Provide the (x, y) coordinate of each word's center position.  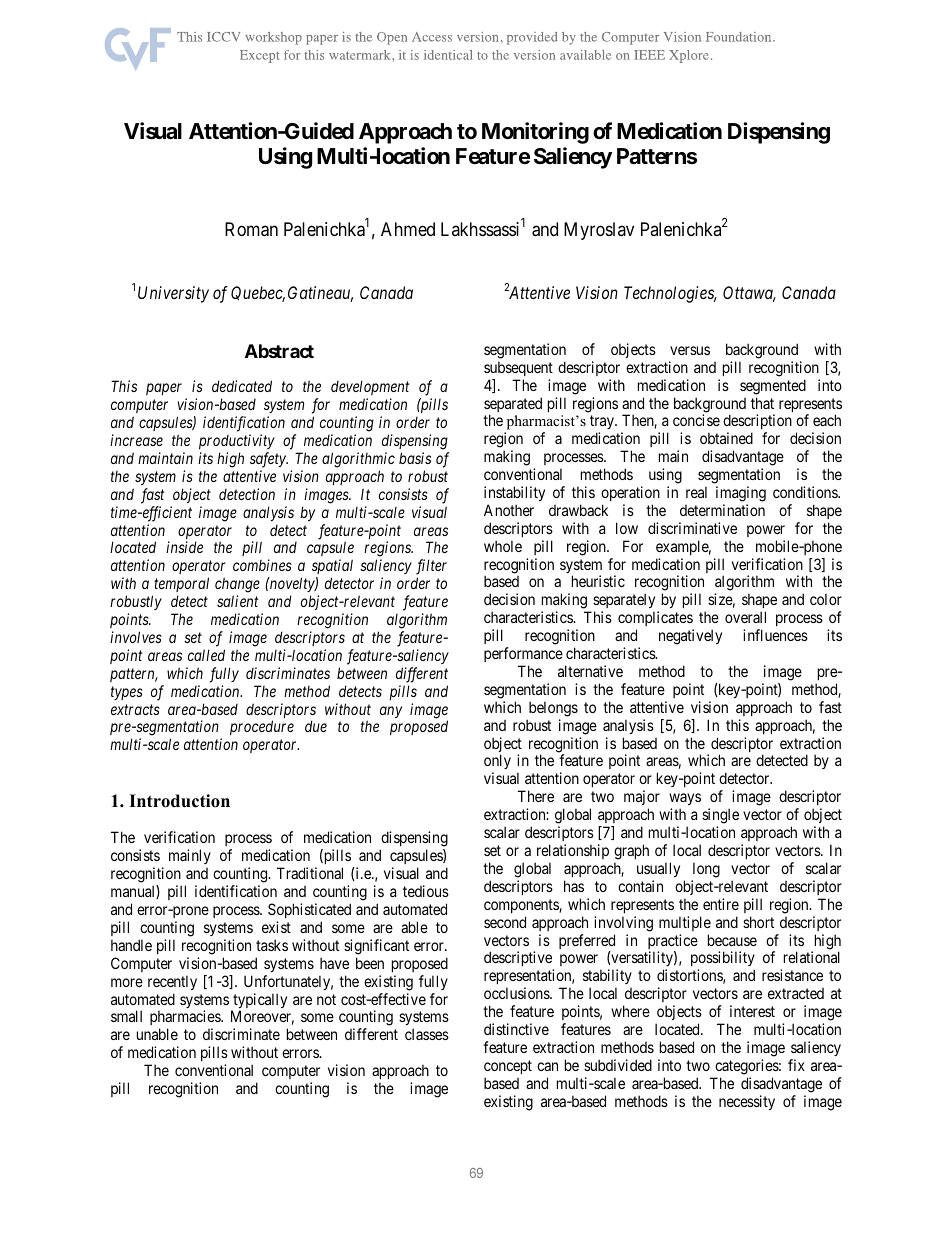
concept (508, 1067)
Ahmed (408, 229)
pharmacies (186, 1019)
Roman (251, 229)
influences (775, 635)
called (206, 655)
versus (690, 350)
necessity (747, 1102)
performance (523, 654)
